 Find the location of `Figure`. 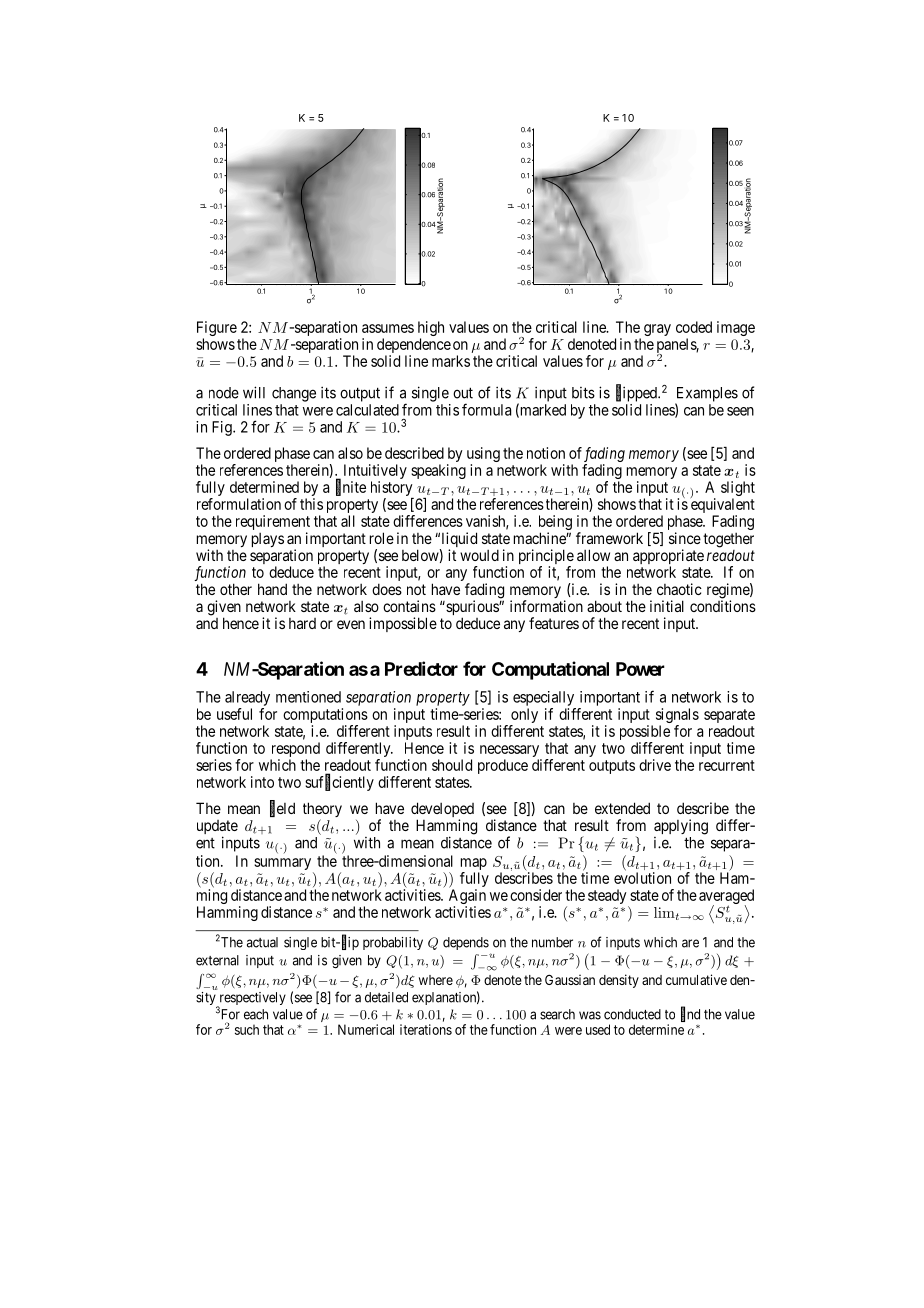

Figure is located at coordinates (217, 330).
